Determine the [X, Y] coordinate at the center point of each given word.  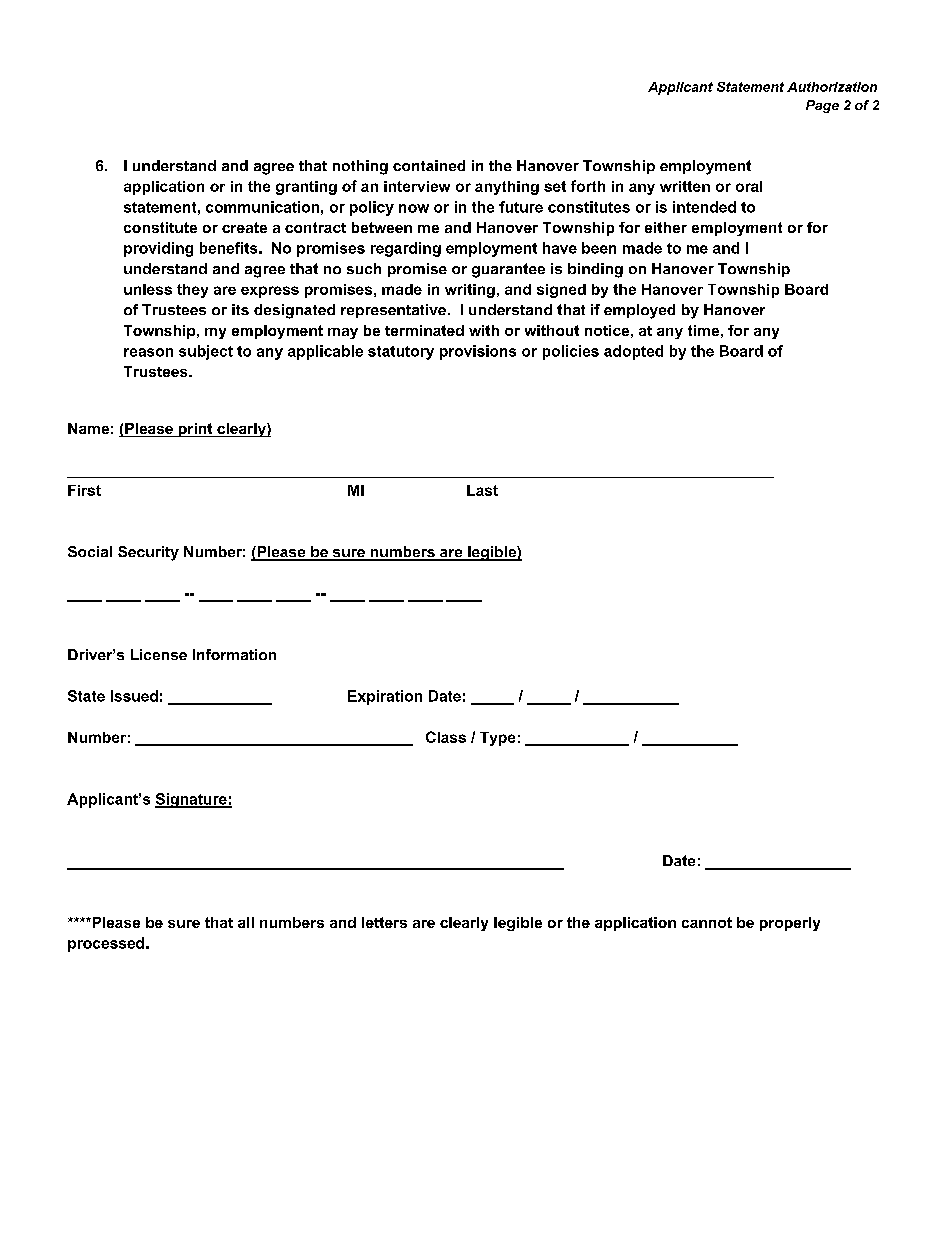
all [246, 922]
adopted [633, 352]
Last [482, 490]
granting [306, 188]
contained [429, 165]
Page [822, 106]
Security [148, 553]
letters [384, 922]
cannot [707, 922]
